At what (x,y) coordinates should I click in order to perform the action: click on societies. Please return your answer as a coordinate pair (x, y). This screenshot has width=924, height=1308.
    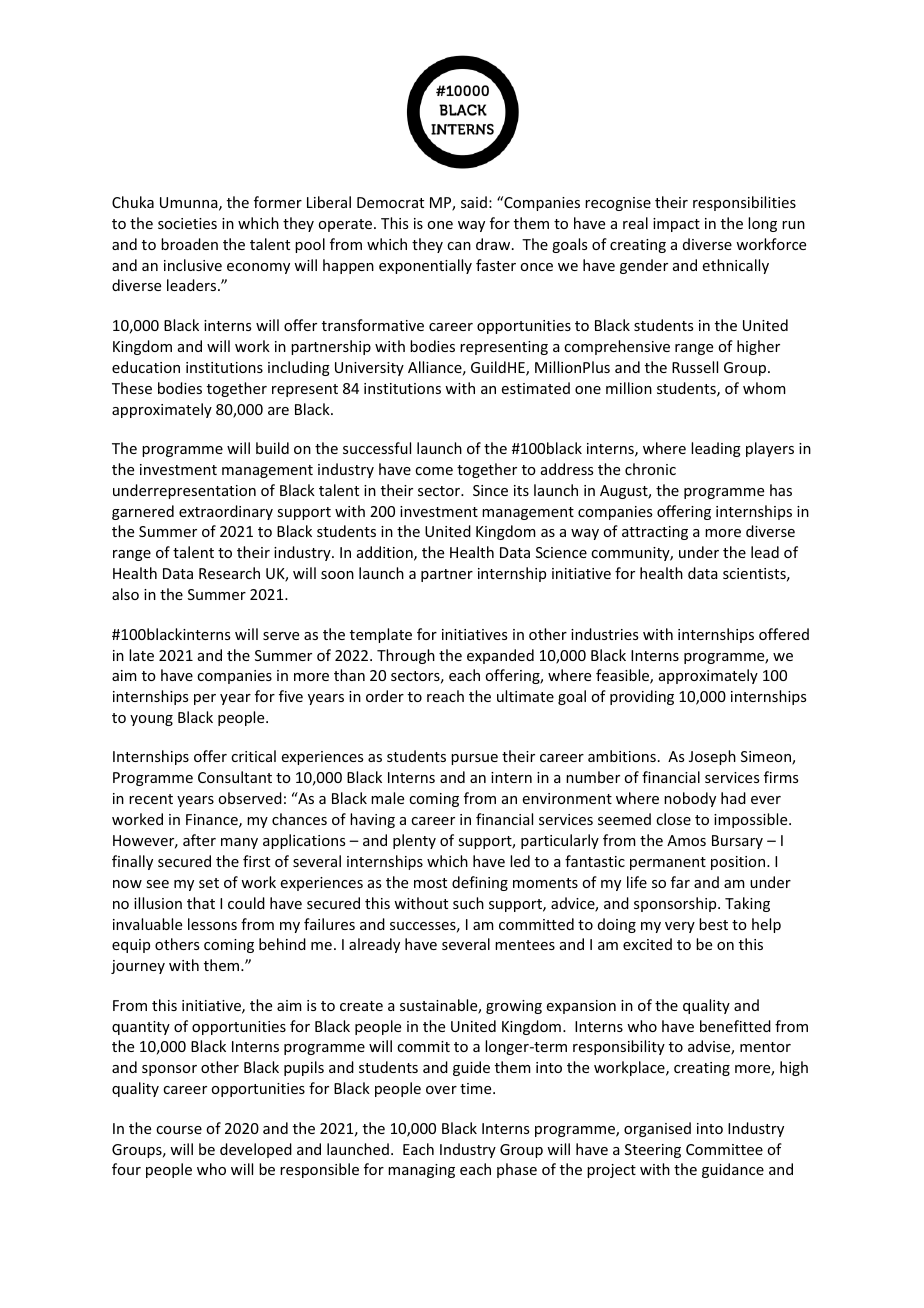
    Looking at the image, I should click on (187, 223).
